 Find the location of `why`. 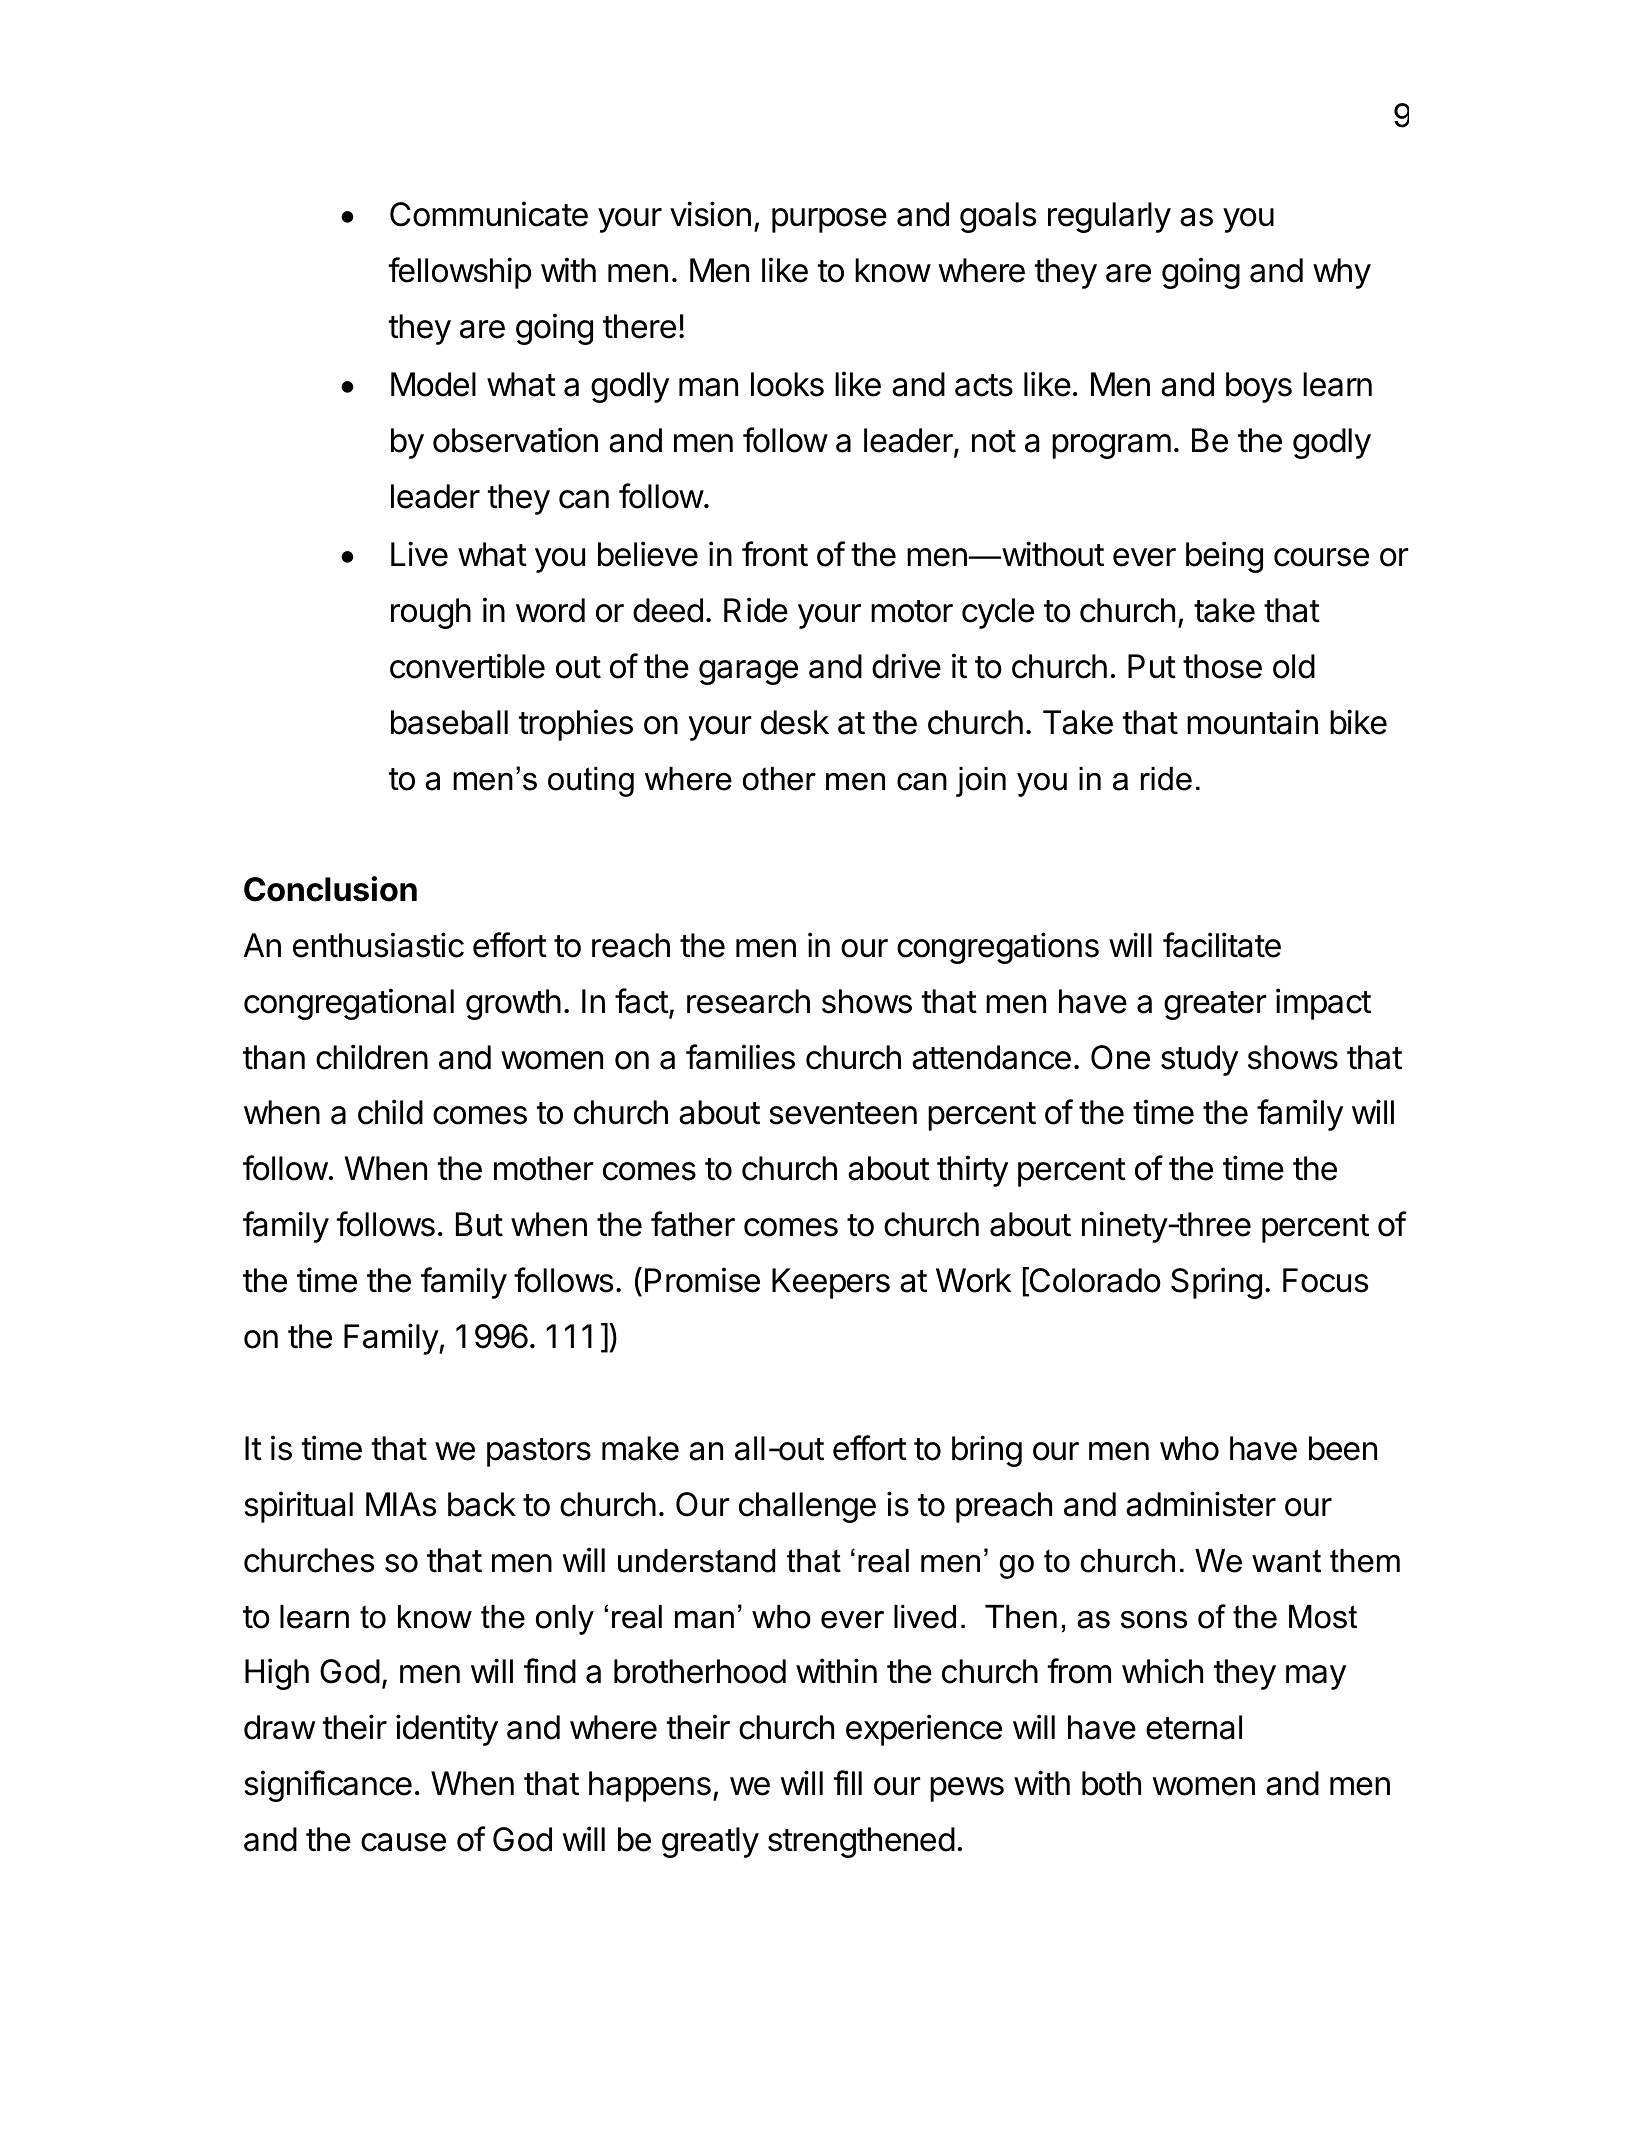

why is located at coordinates (1342, 273).
